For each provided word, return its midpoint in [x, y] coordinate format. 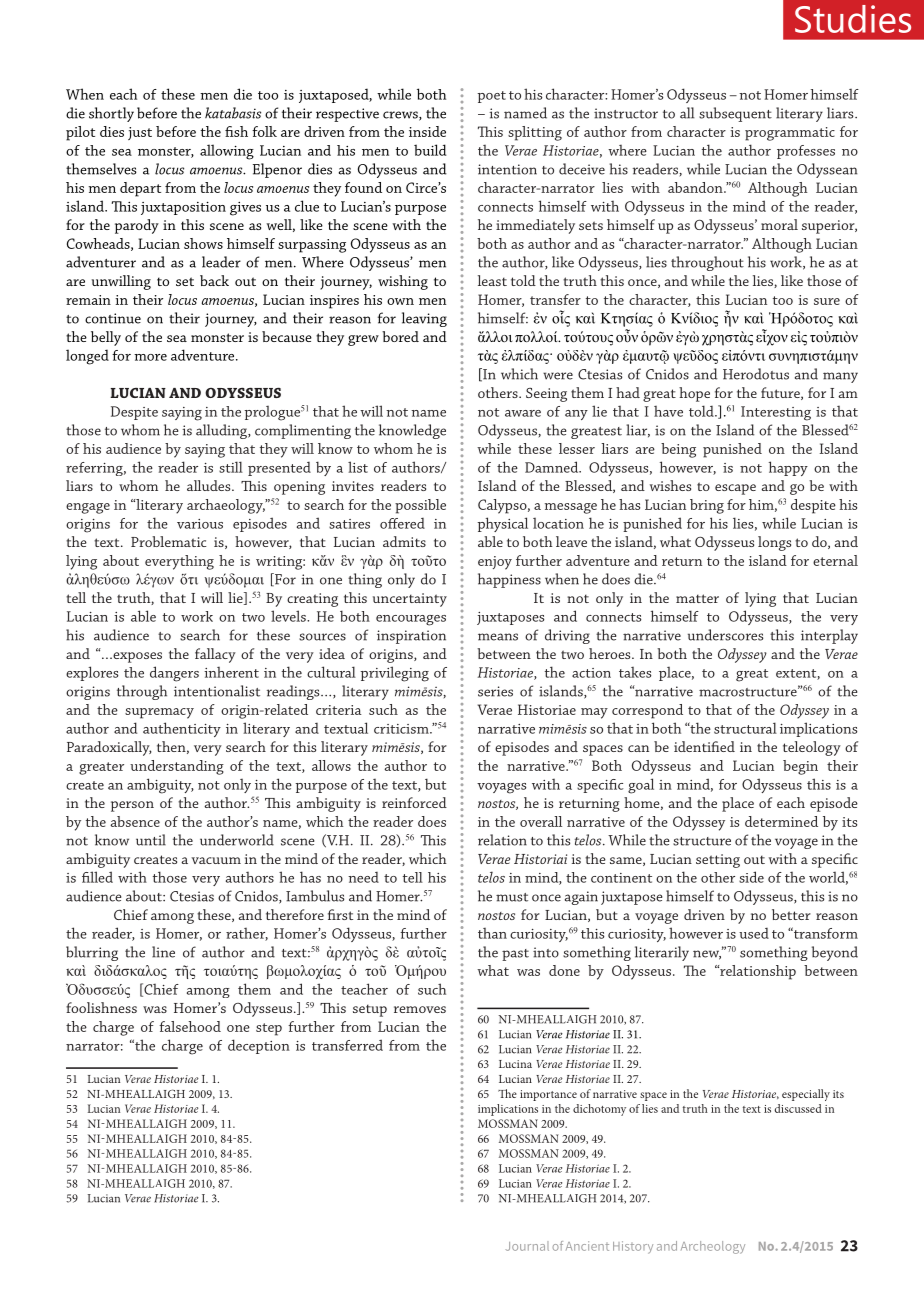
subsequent [735, 114]
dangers [174, 674]
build [430, 150]
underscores [725, 635]
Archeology [713, 1247]
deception [259, 1046]
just [140, 133]
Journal [527, 1246]
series [495, 691]
